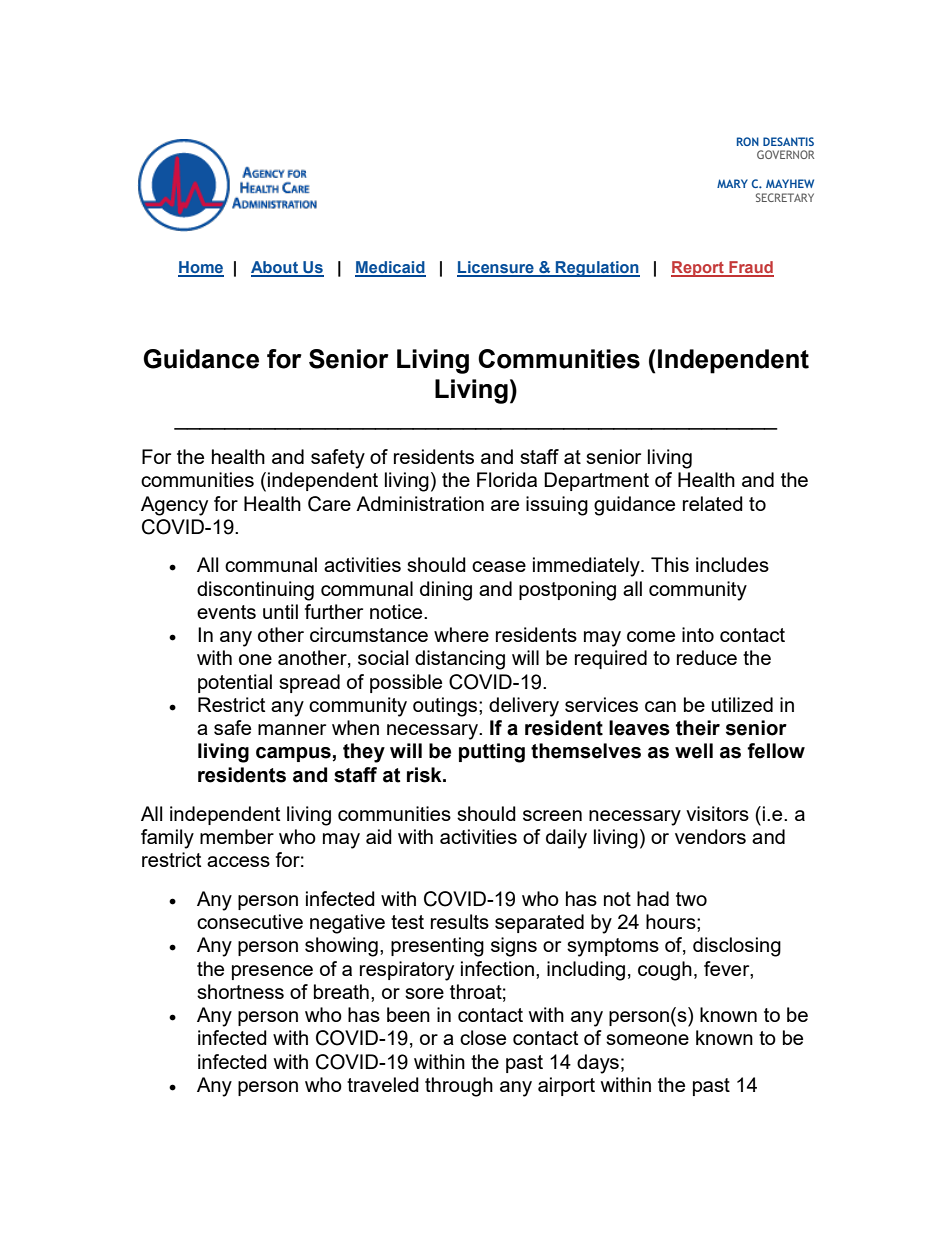 Image resolution: width=952 pixels, height=1233 pixels. What do you see at coordinates (275, 268) in the image?
I see `About` at bounding box center [275, 268].
